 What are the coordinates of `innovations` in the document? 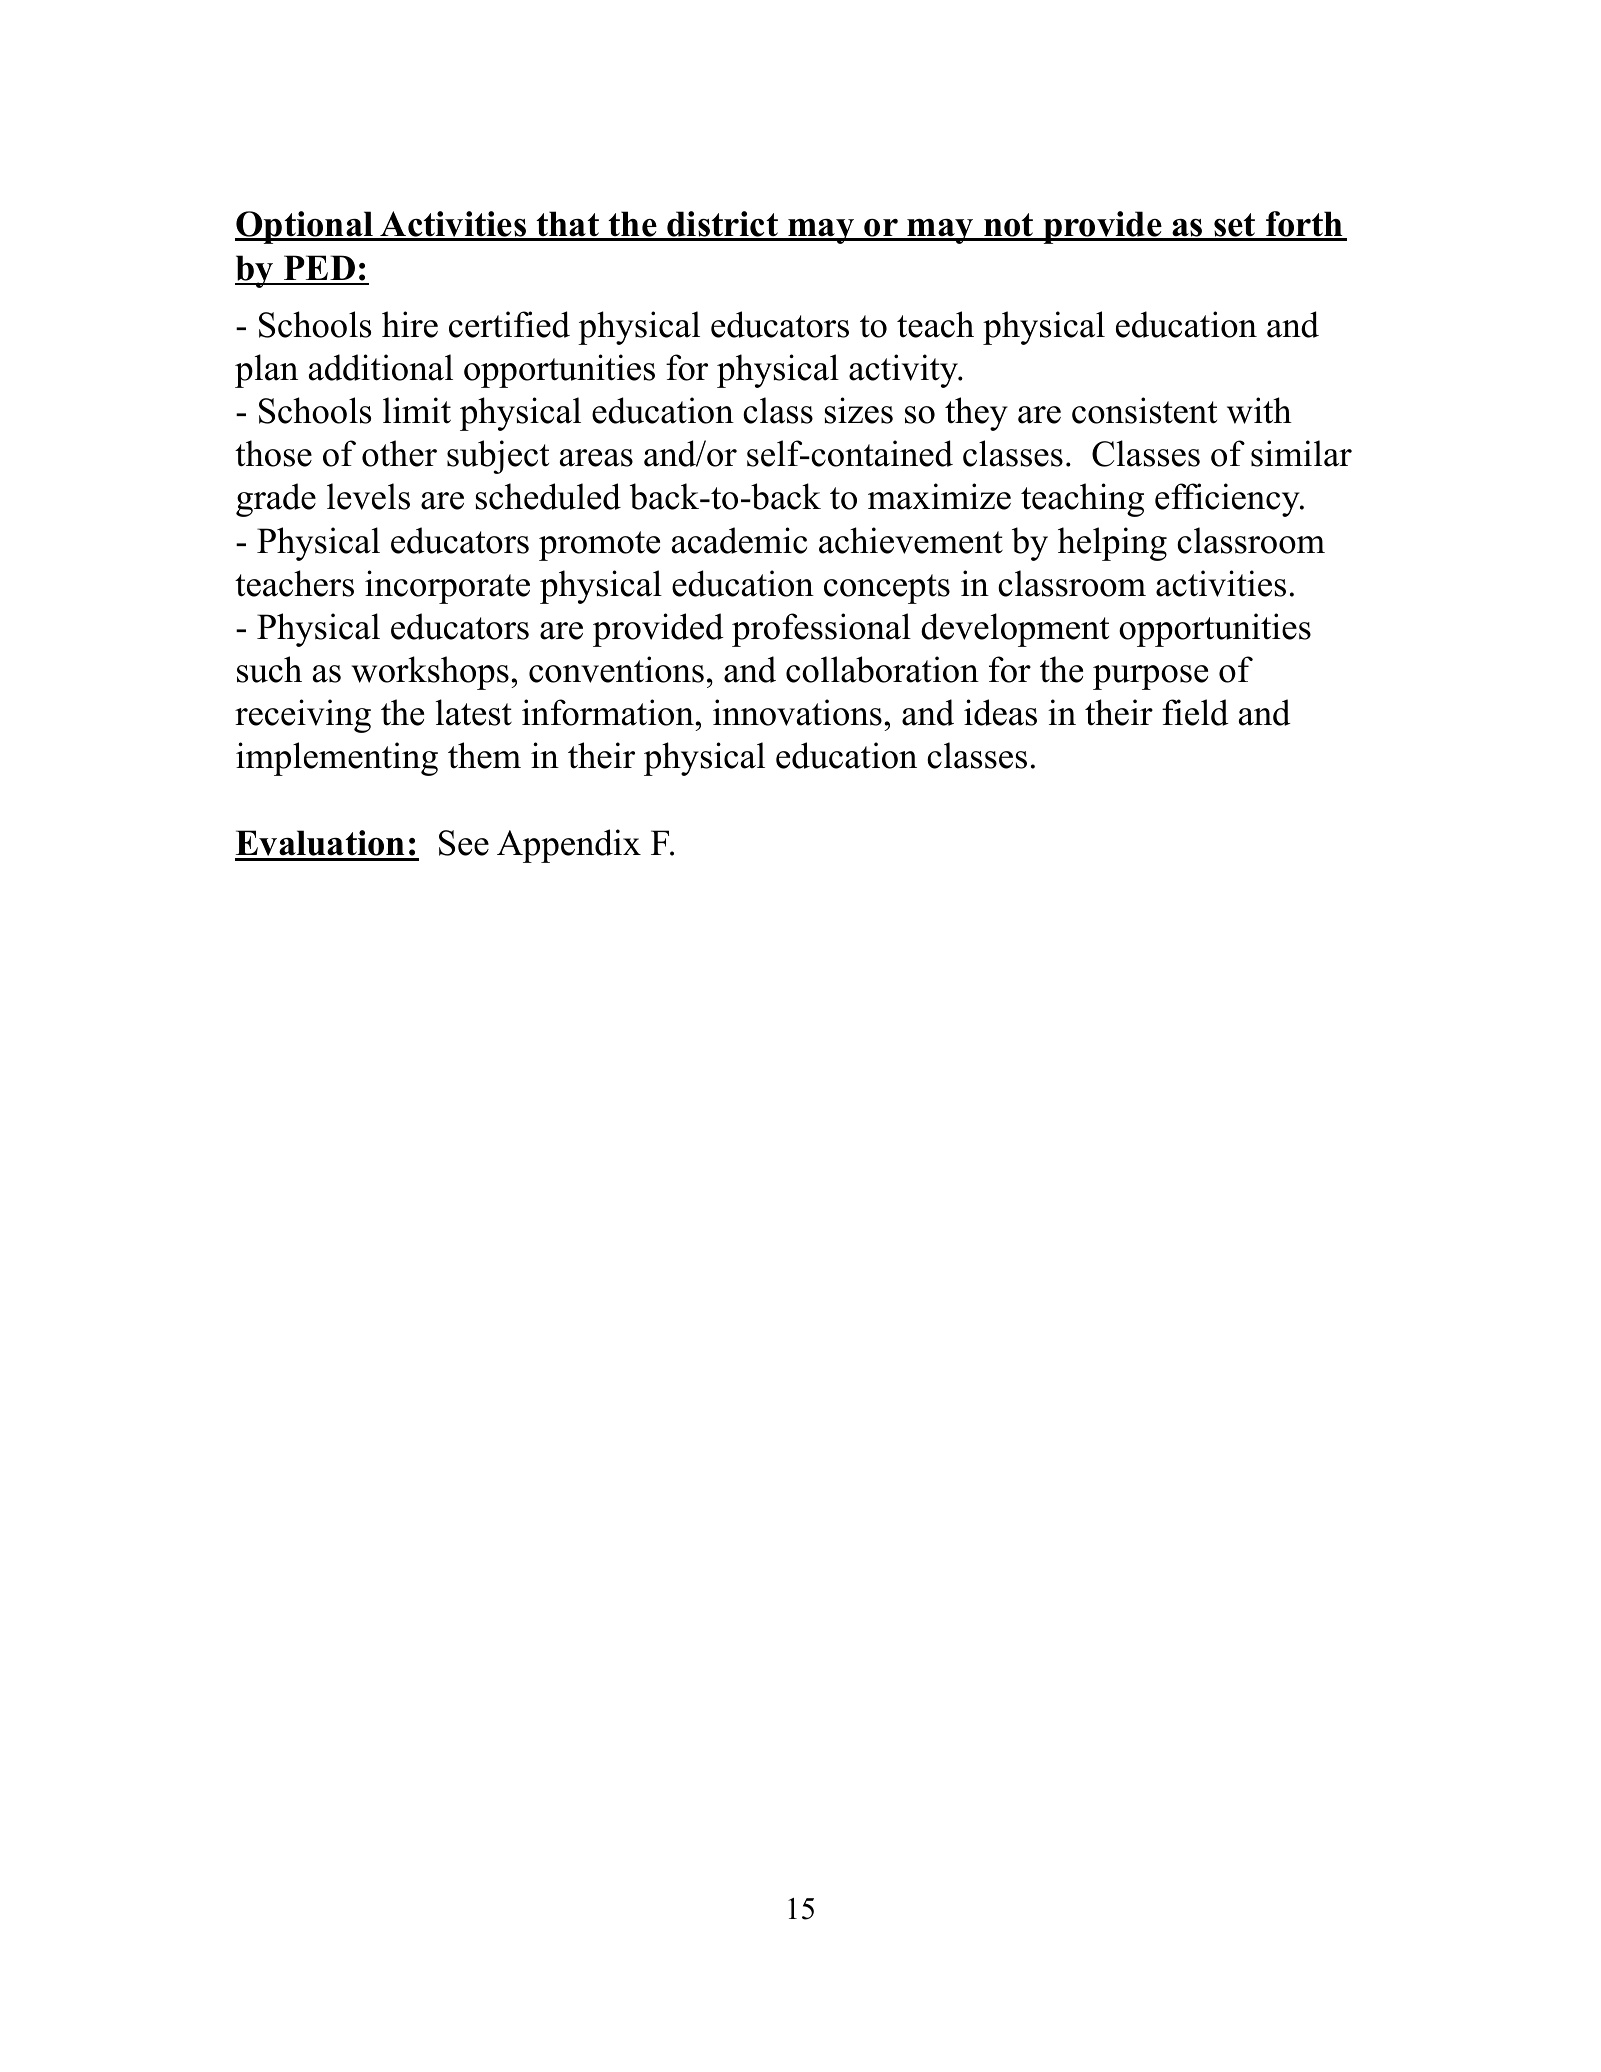 It's located at (797, 712).
